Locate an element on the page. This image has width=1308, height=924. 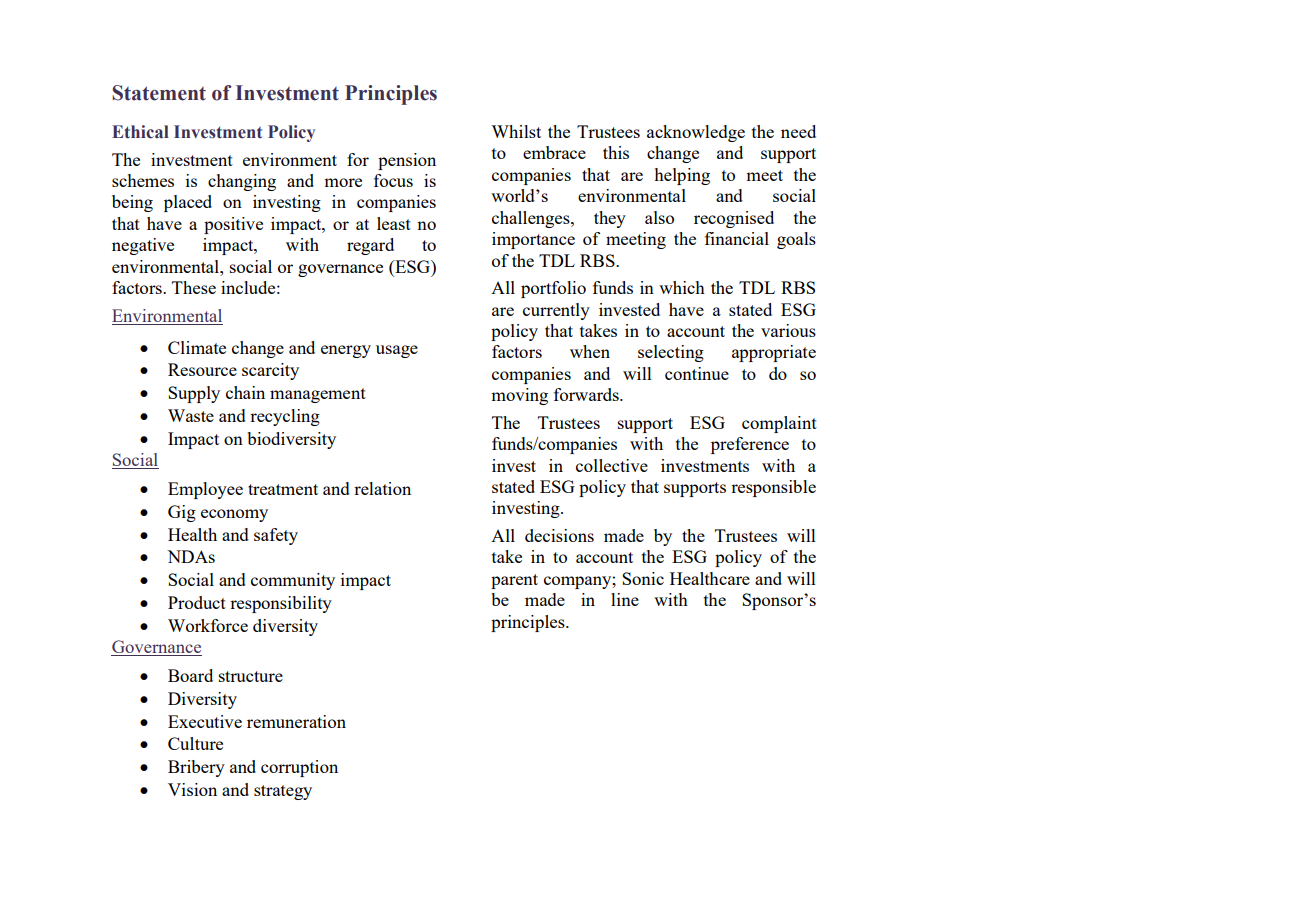
moving is located at coordinates (519, 396).
